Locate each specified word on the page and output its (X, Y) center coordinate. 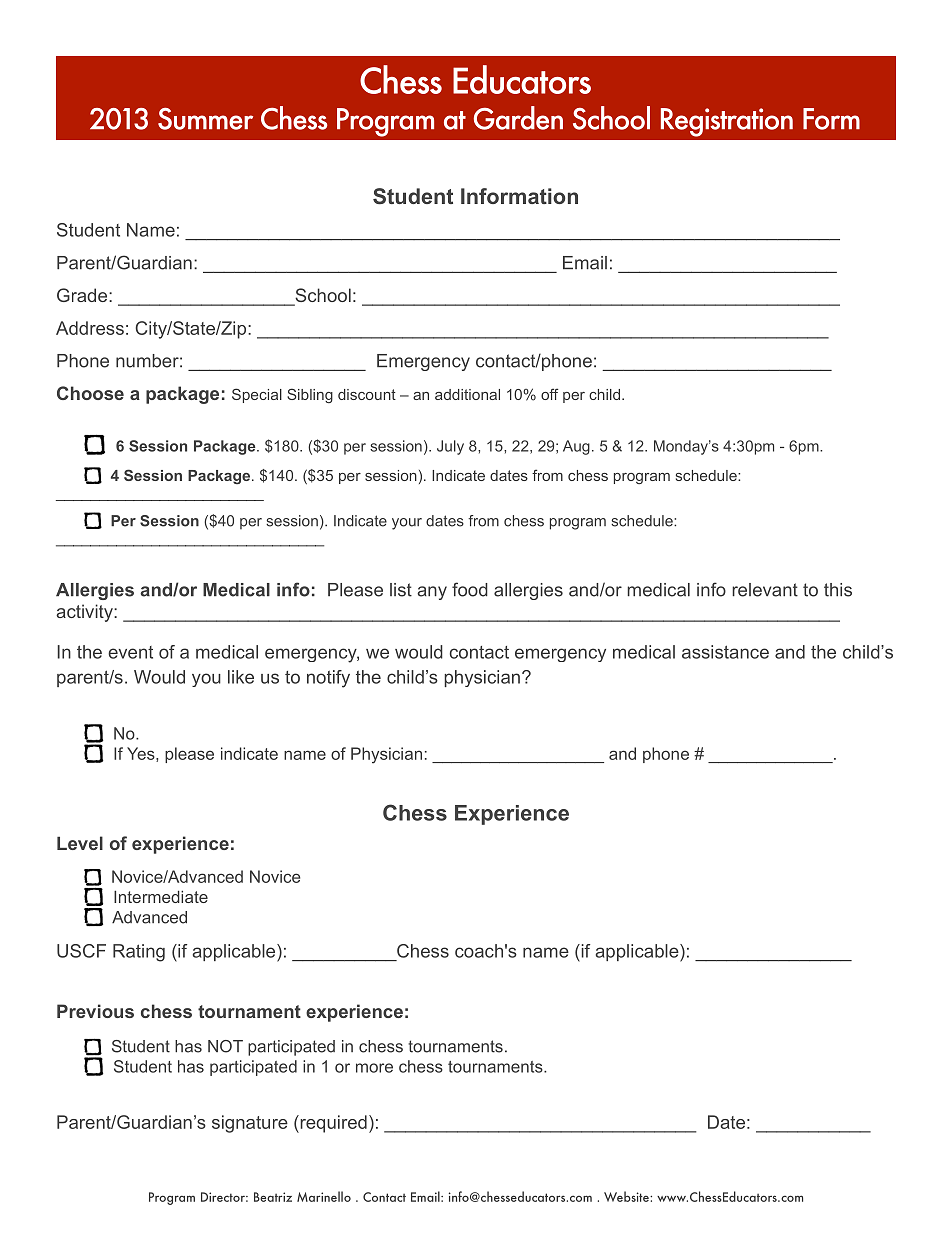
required (332, 1124)
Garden (518, 118)
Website (627, 1196)
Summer (205, 119)
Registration (727, 122)
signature (250, 1124)
